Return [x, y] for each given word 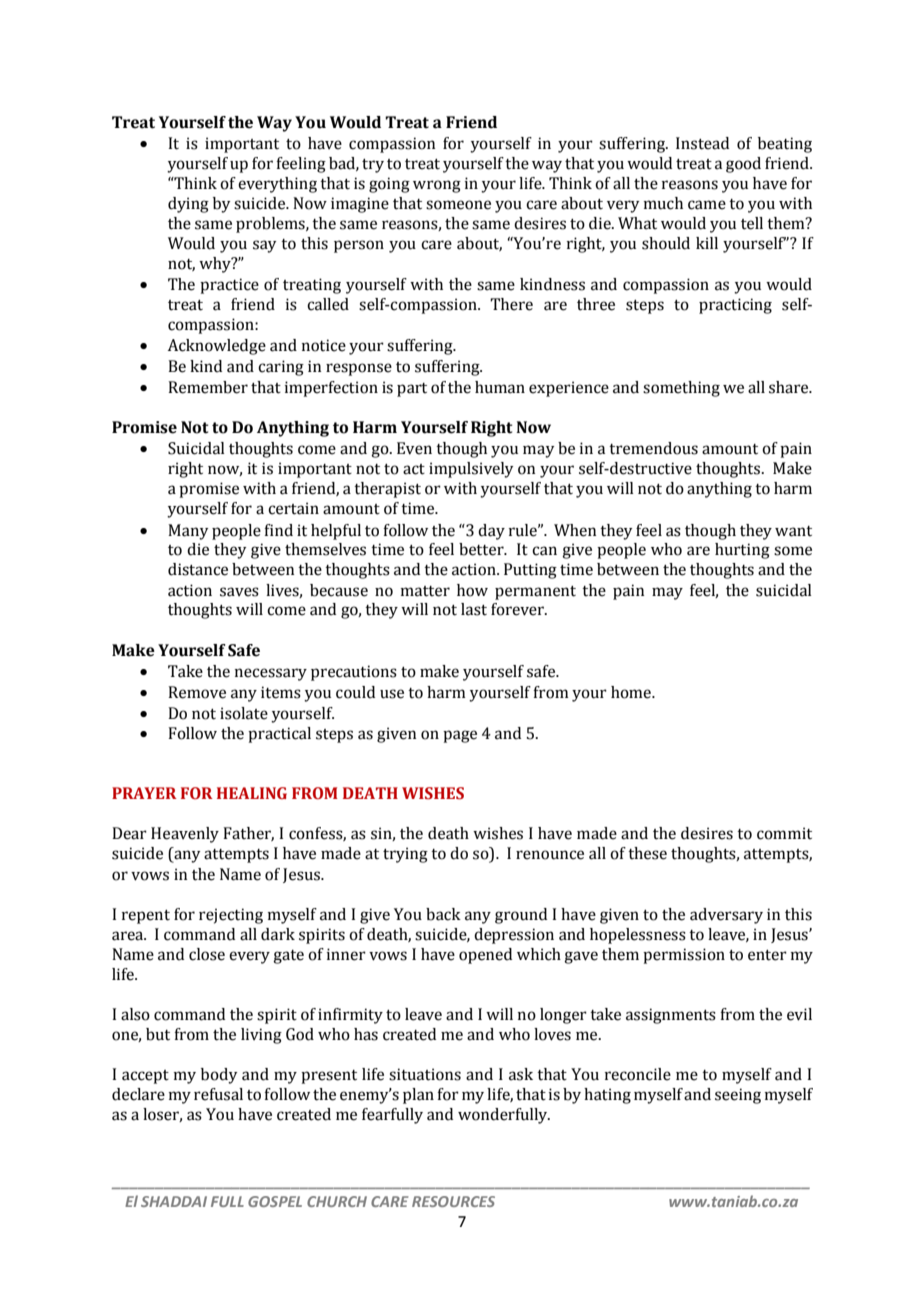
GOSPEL [275, 1201]
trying [405, 855]
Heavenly [185, 835]
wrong [437, 186]
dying [188, 205]
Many [188, 532]
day [491, 532]
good [743, 165]
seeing [738, 1096]
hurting [742, 551]
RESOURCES [453, 1201]
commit [784, 833]
